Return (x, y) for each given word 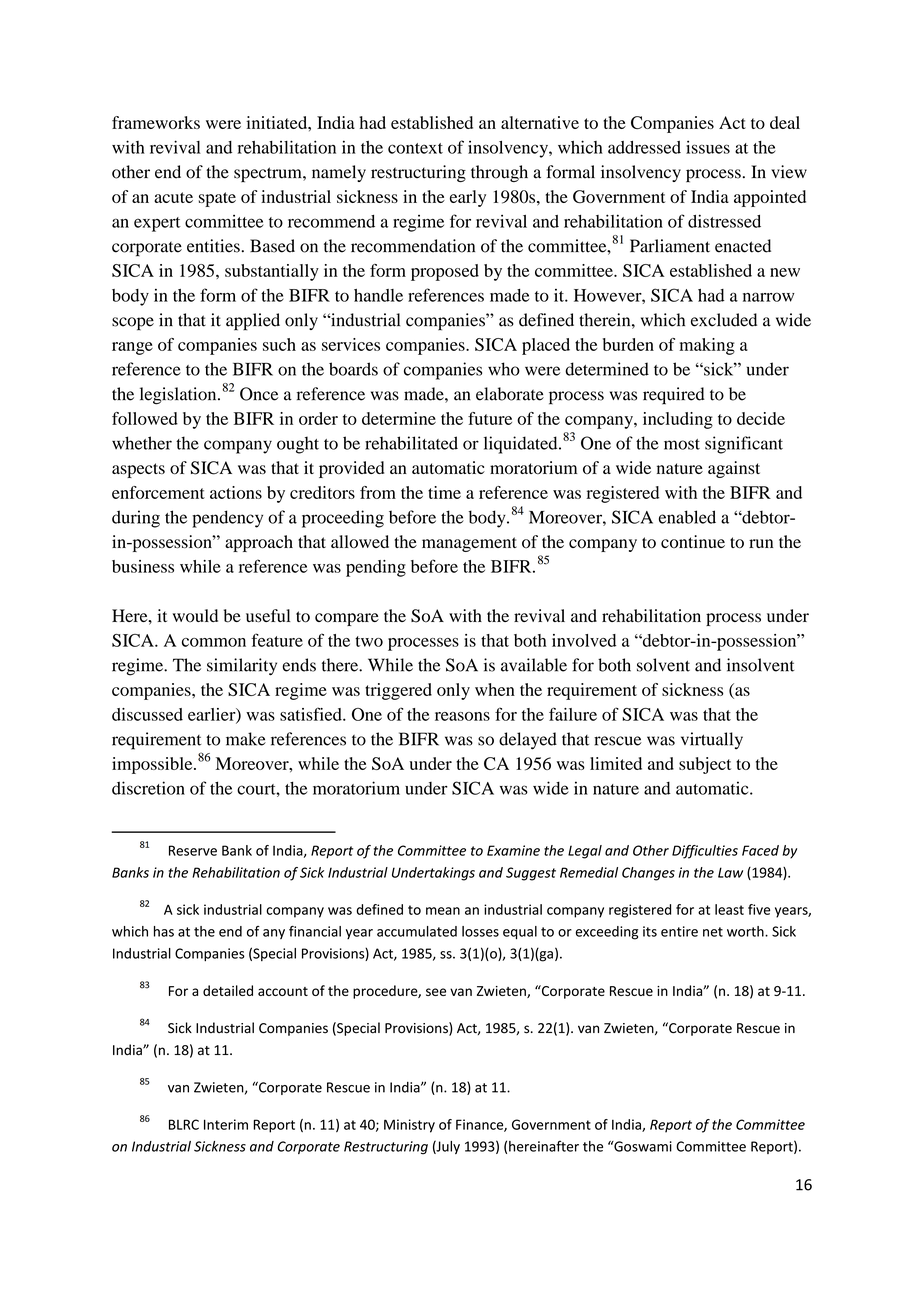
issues (708, 147)
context (415, 148)
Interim (226, 1124)
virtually (712, 740)
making (707, 346)
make (246, 739)
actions (236, 492)
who (504, 369)
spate (217, 199)
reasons (462, 716)
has (164, 931)
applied (253, 322)
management (469, 544)
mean (443, 911)
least (729, 909)
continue (693, 541)
